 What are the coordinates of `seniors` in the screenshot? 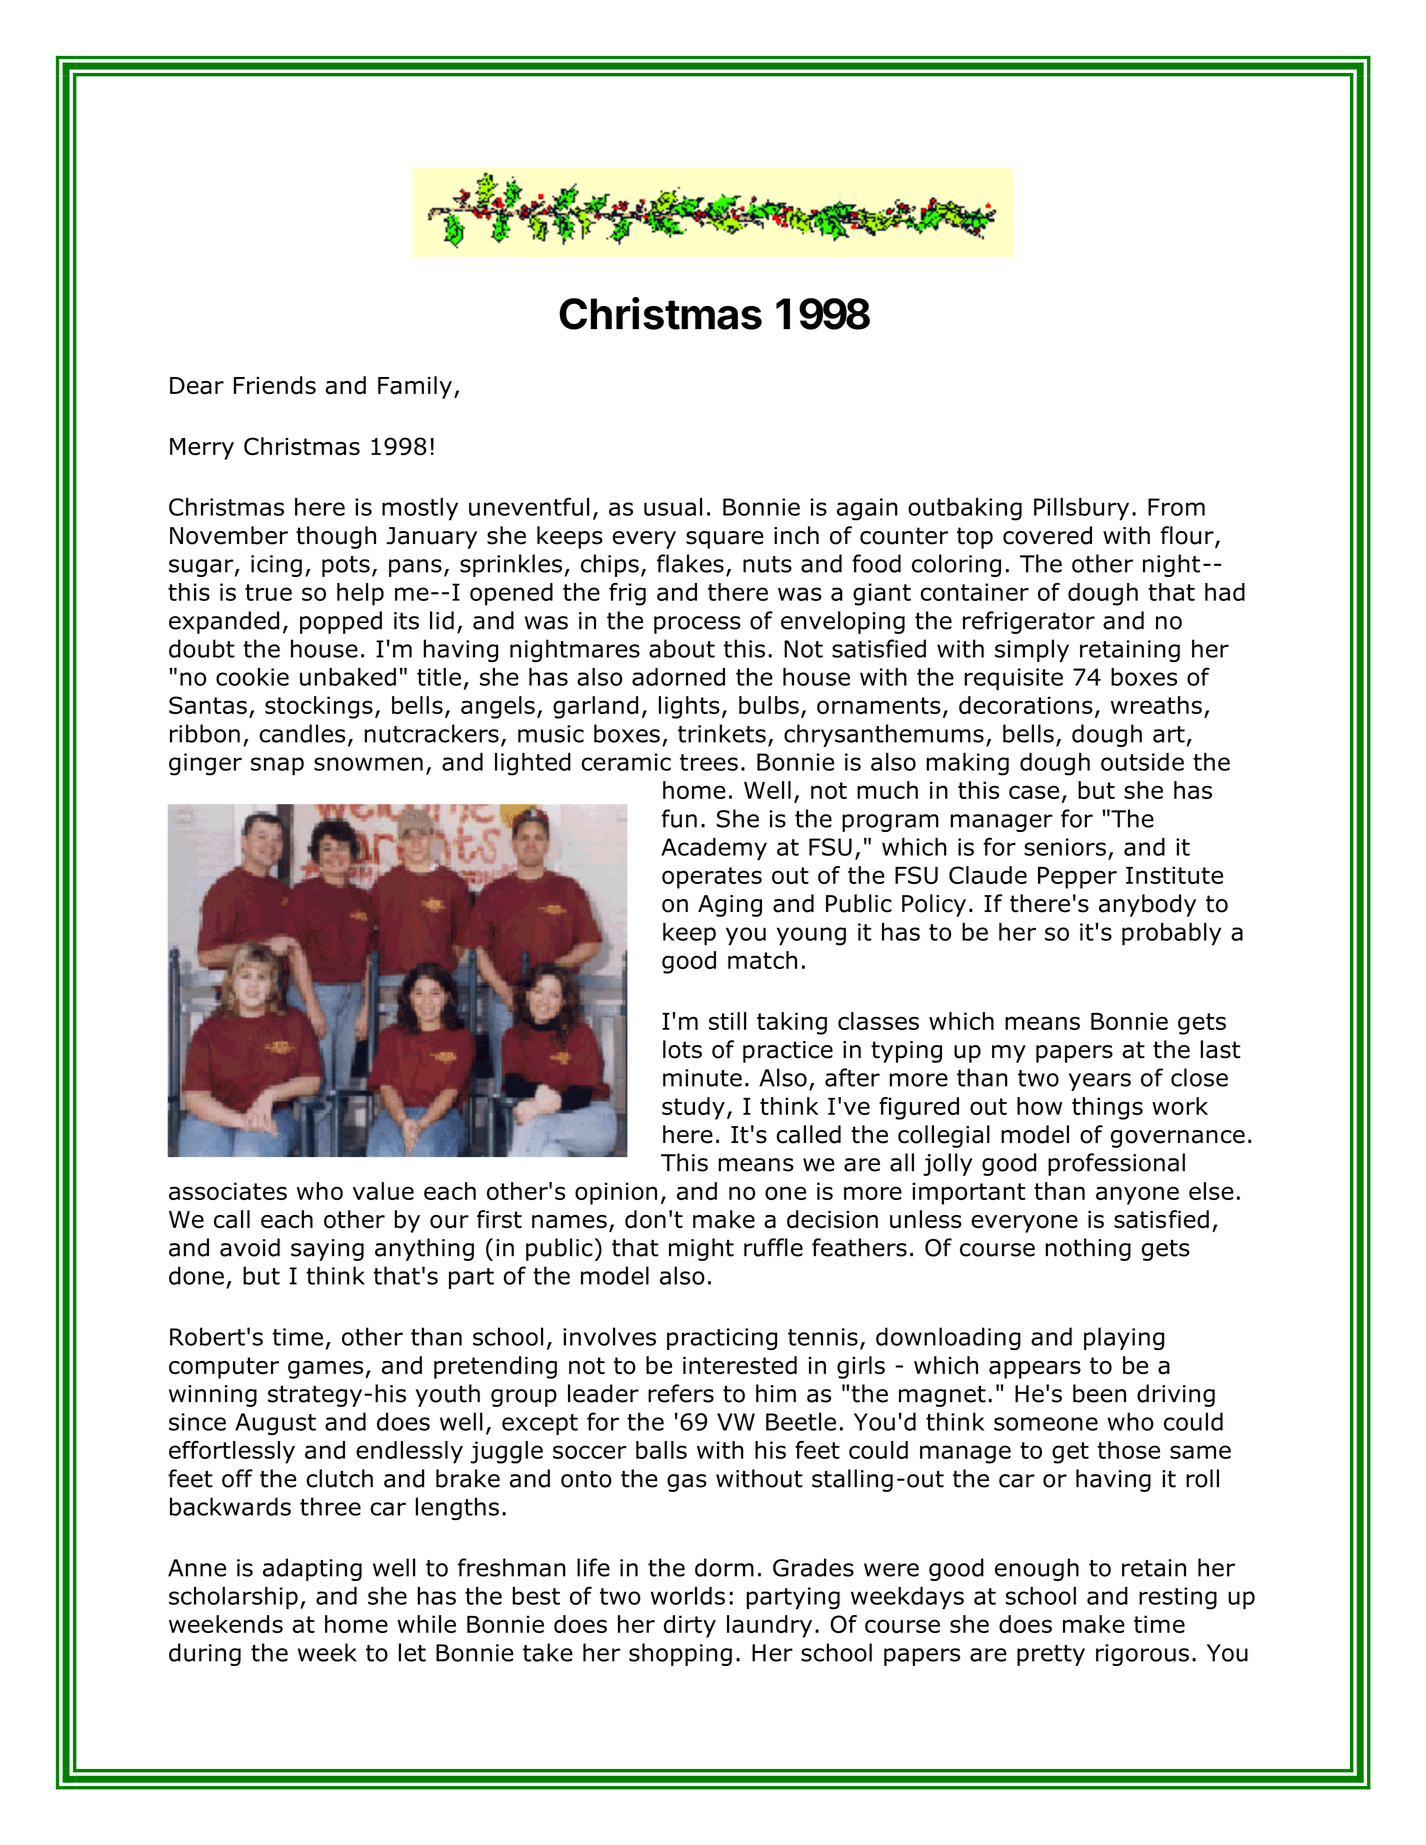 It's located at (1065, 847).
